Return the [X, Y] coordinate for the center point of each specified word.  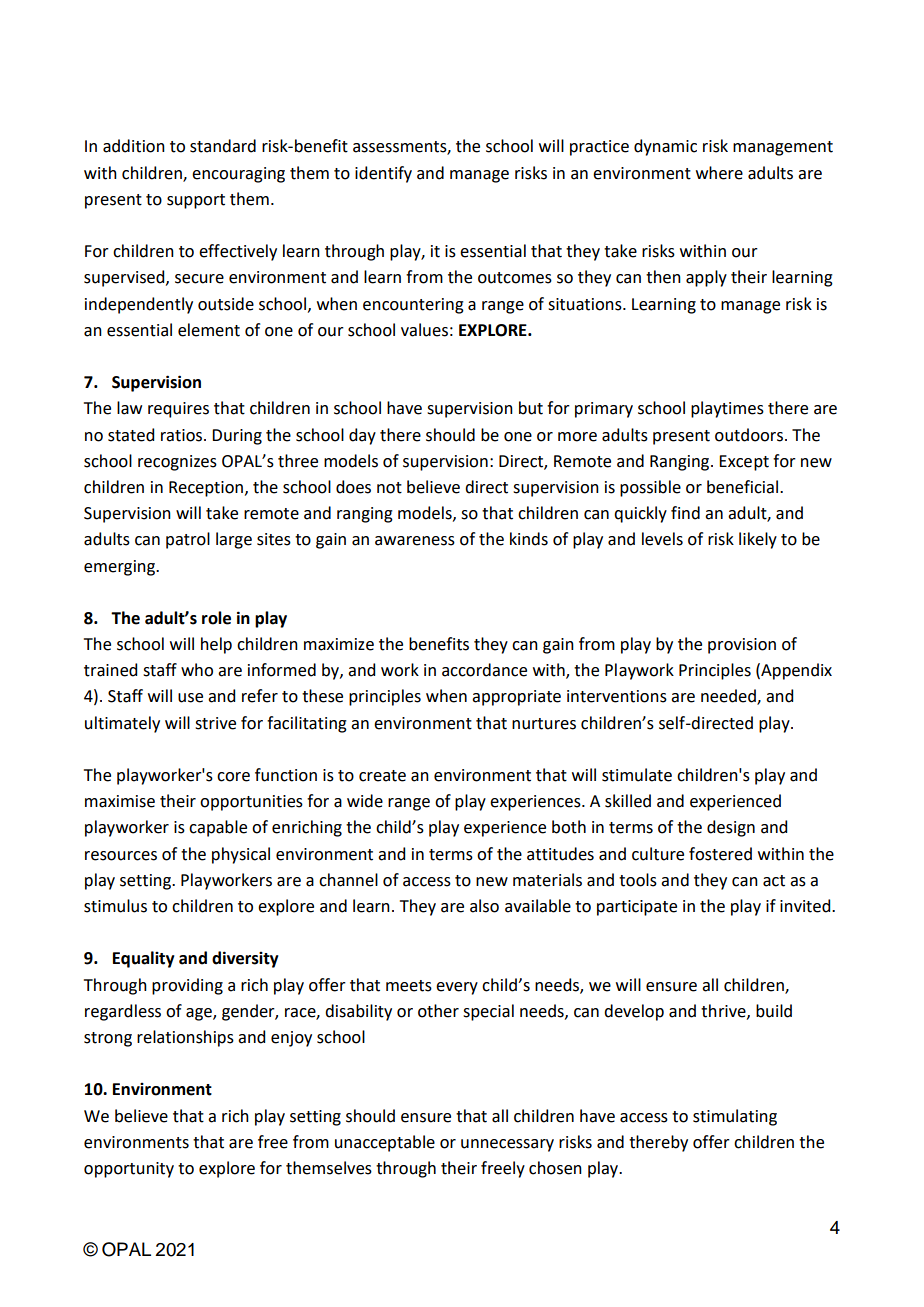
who [197, 670]
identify [383, 174]
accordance [484, 670]
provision [742, 646]
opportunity [129, 1170]
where [719, 173]
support [196, 201]
